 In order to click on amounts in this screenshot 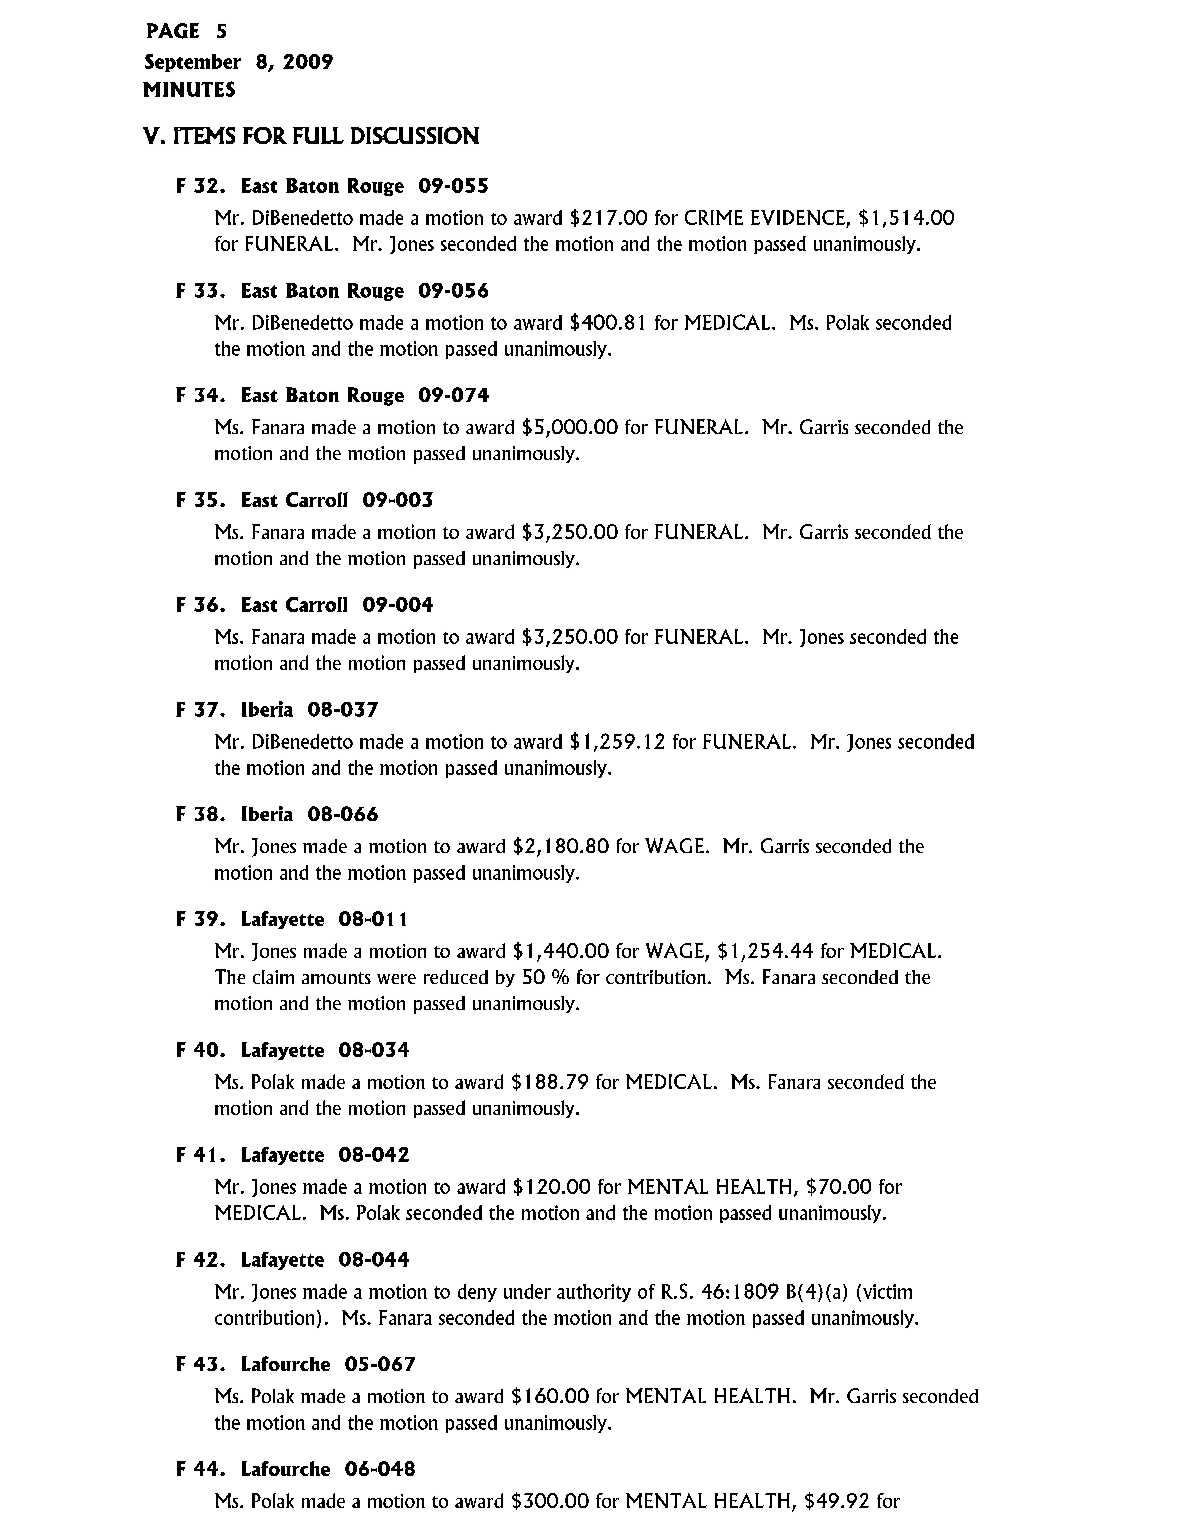, I will do `click(336, 978)`.
